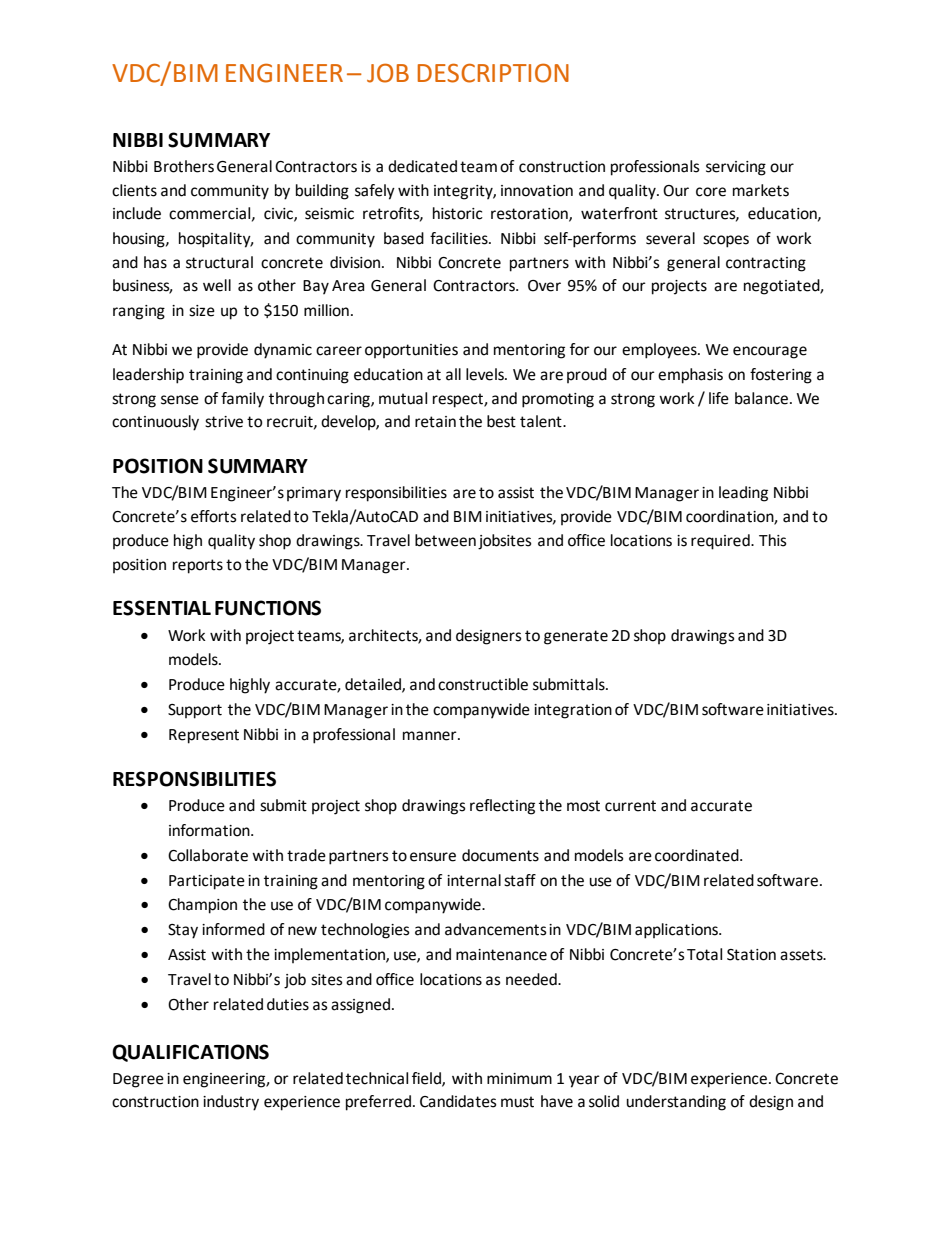  Describe the element at coordinates (483, 684) in the page. I see `constructible` at that location.
